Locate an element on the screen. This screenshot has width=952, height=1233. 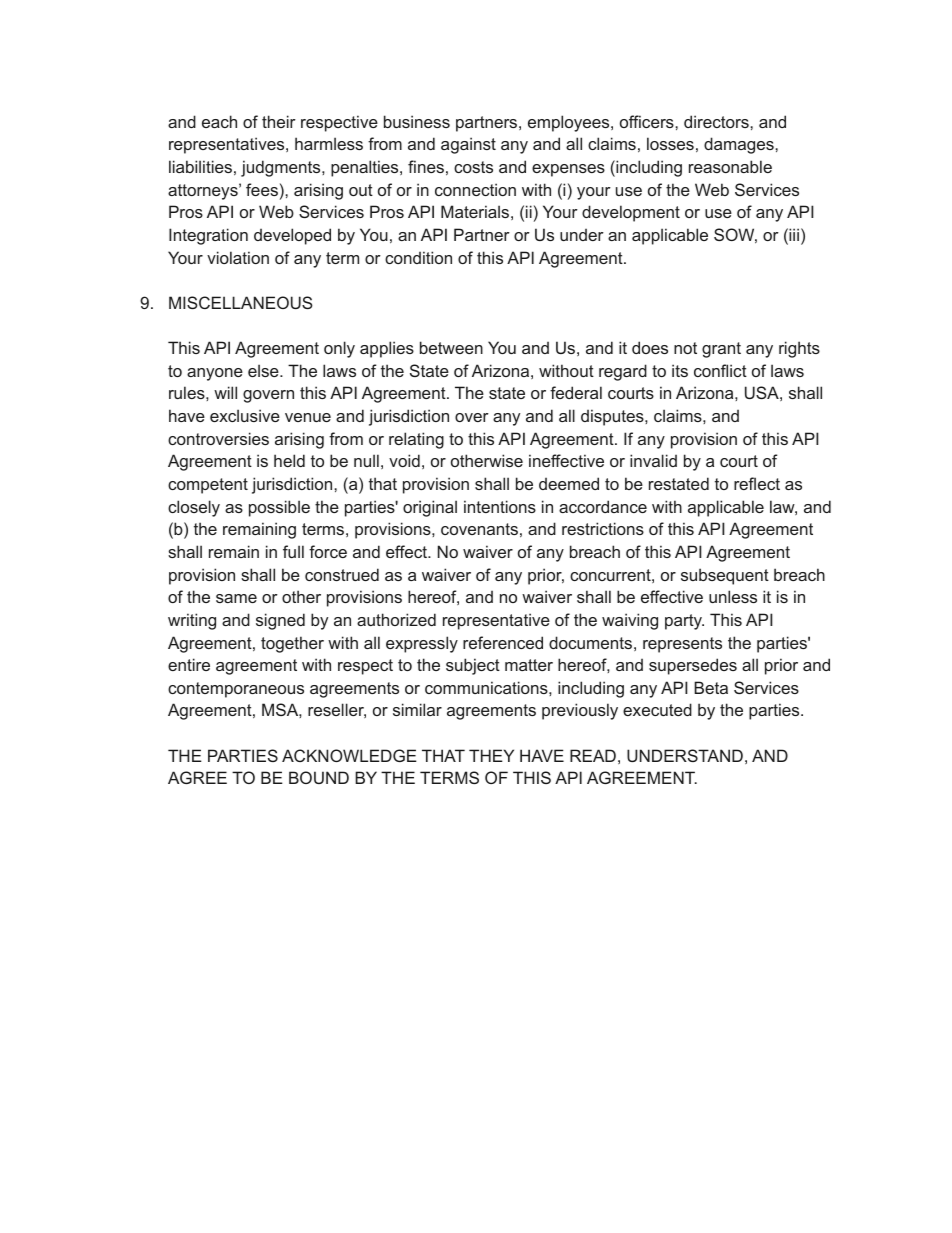
executed is located at coordinates (657, 709).
